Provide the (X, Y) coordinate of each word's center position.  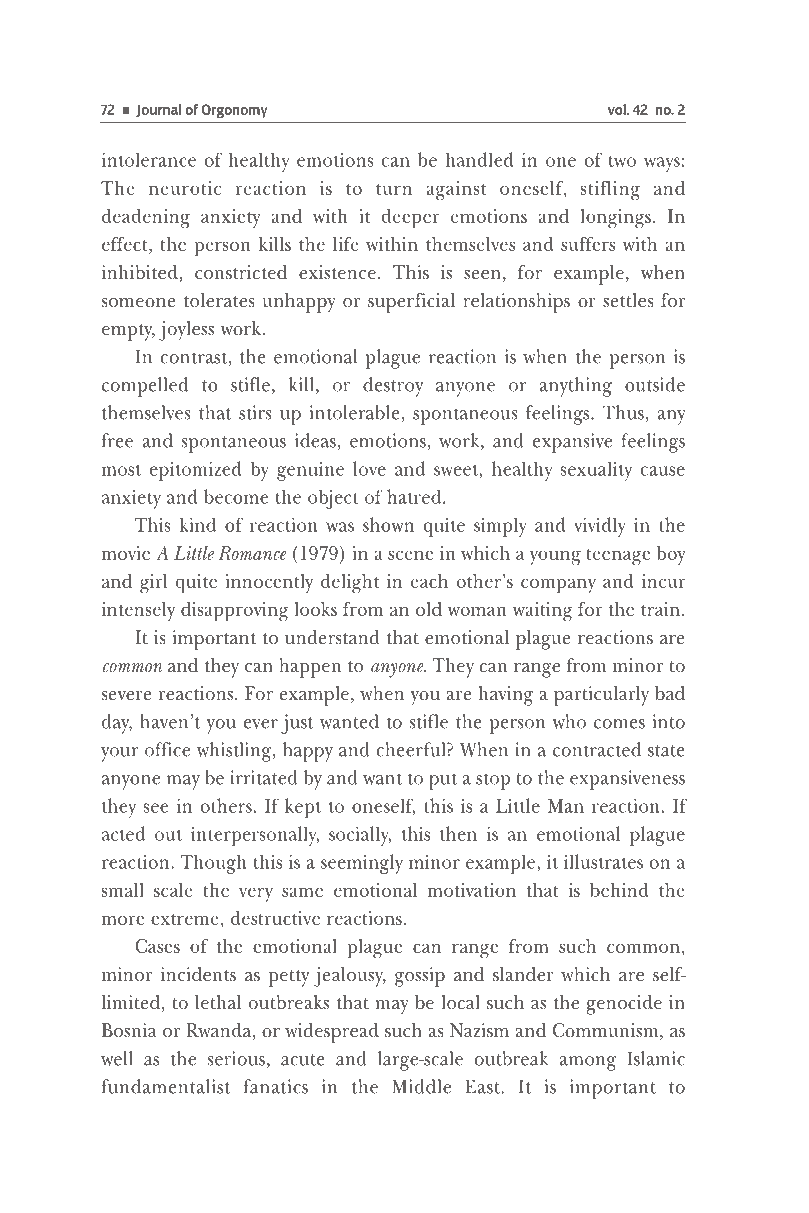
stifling (610, 191)
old (429, 609)
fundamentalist (166, 1086)
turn (394, 189)
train (660, 609)
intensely (138, 611)
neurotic (185, 188)
